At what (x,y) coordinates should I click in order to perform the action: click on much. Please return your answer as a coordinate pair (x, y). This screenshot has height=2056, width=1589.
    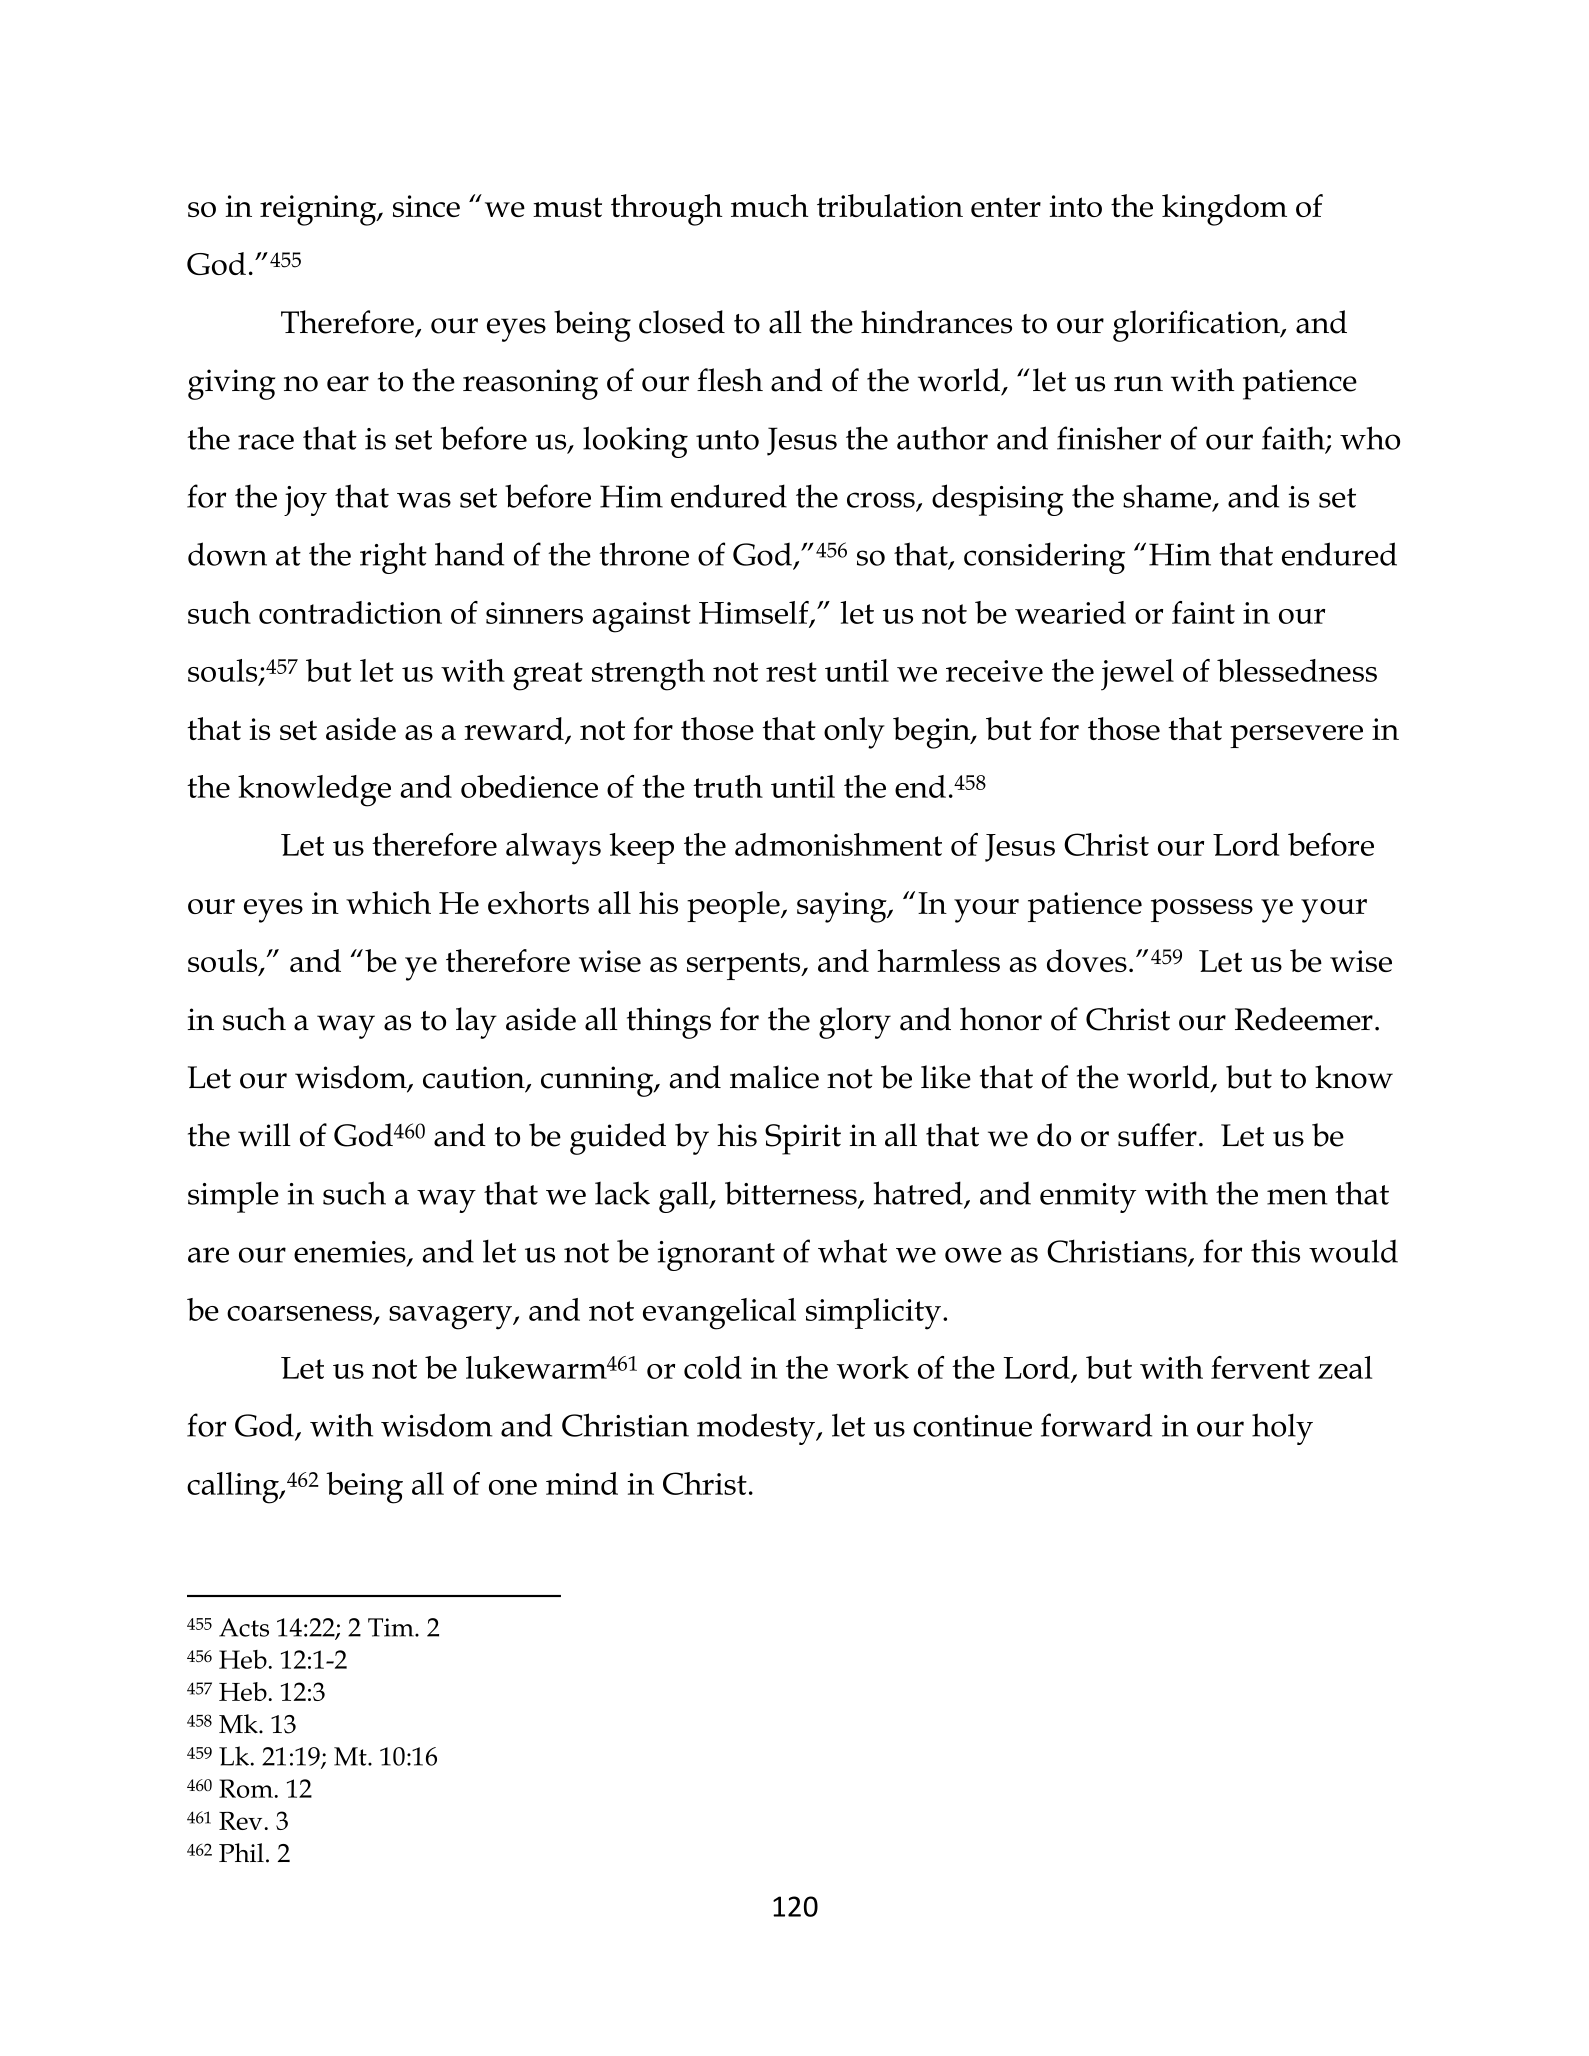
    Looking at the image, I should click on (770, 205).
